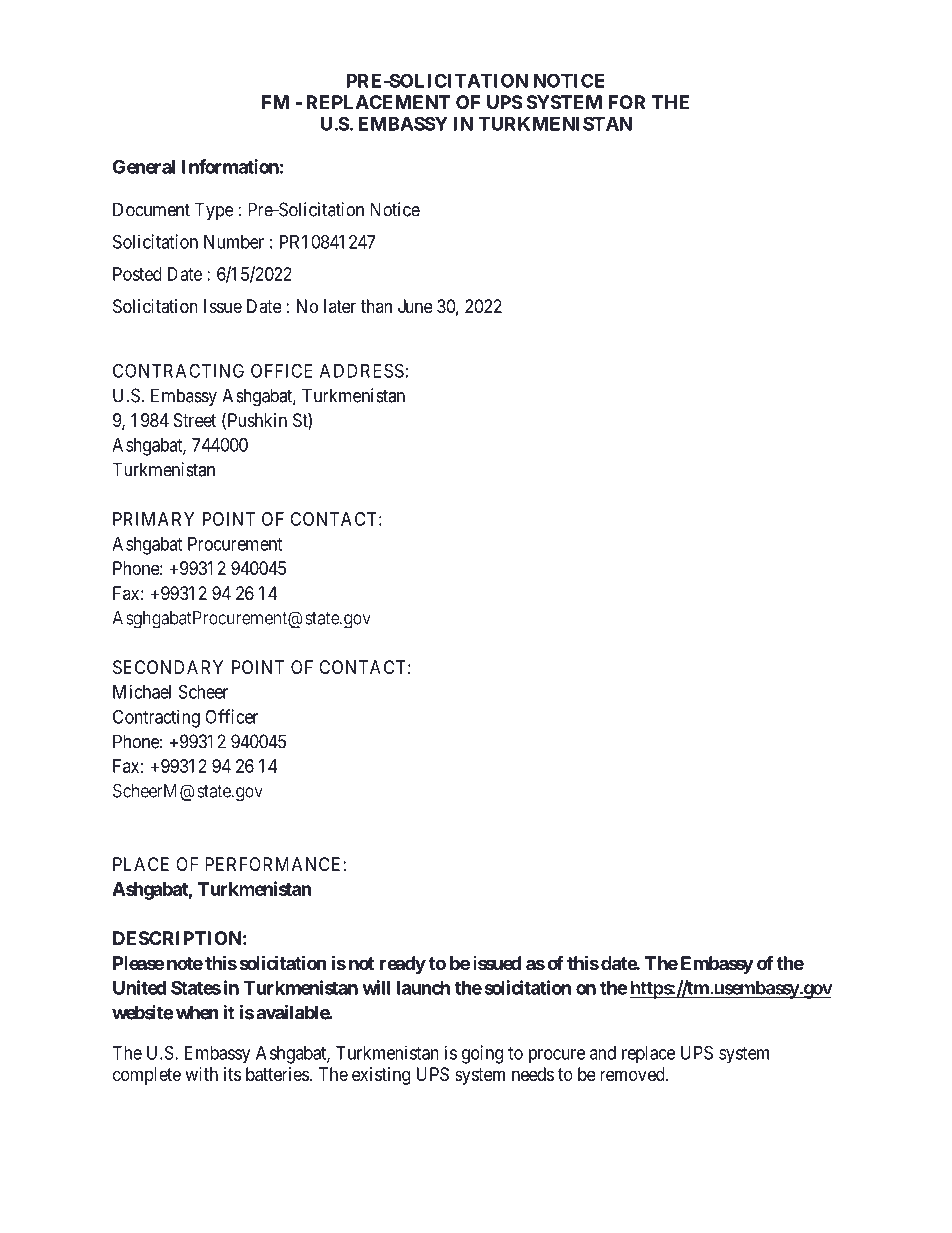  What do you see at coordinates (340, 306) in the screenshot?
I see `later` at bounding box center [340, 306].
